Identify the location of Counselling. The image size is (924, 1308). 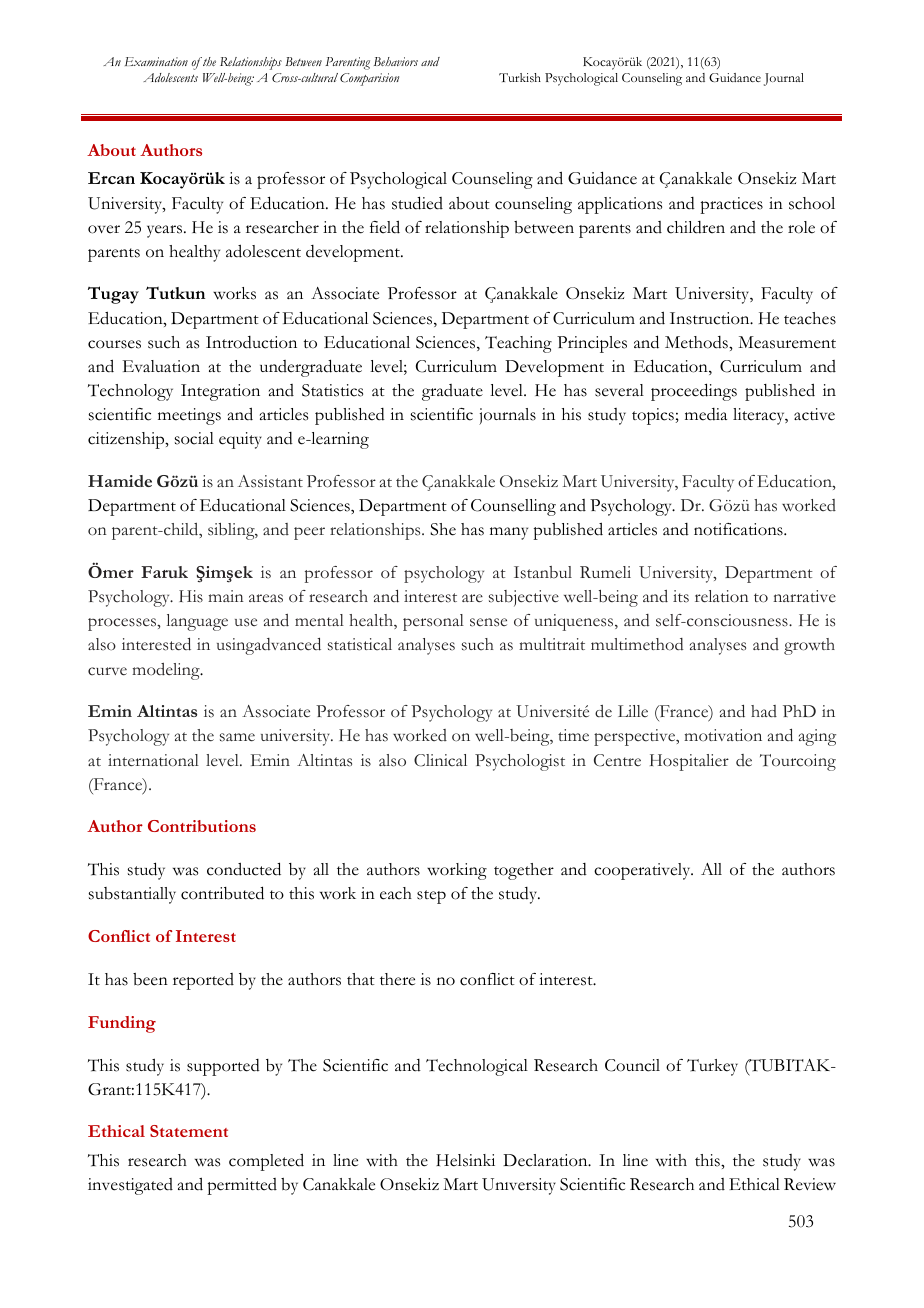
(513, 507).
